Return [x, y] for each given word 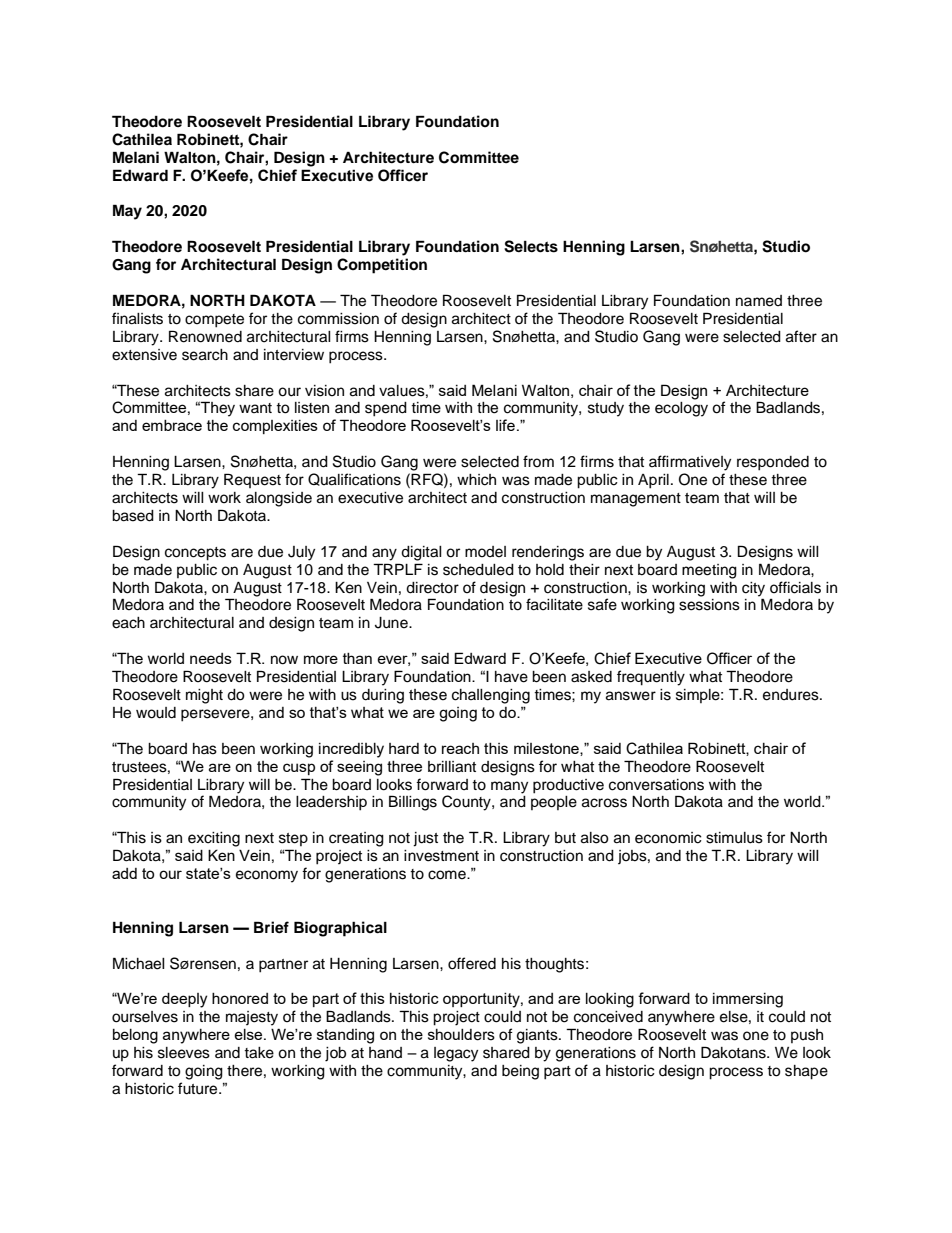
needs [211, 658]
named [759, 301]
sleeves [184, 1053]
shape [806, 1072]
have [511, 677]
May [127, 212]
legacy [456, 1054]
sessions [709, 605]
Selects [531, 246]
